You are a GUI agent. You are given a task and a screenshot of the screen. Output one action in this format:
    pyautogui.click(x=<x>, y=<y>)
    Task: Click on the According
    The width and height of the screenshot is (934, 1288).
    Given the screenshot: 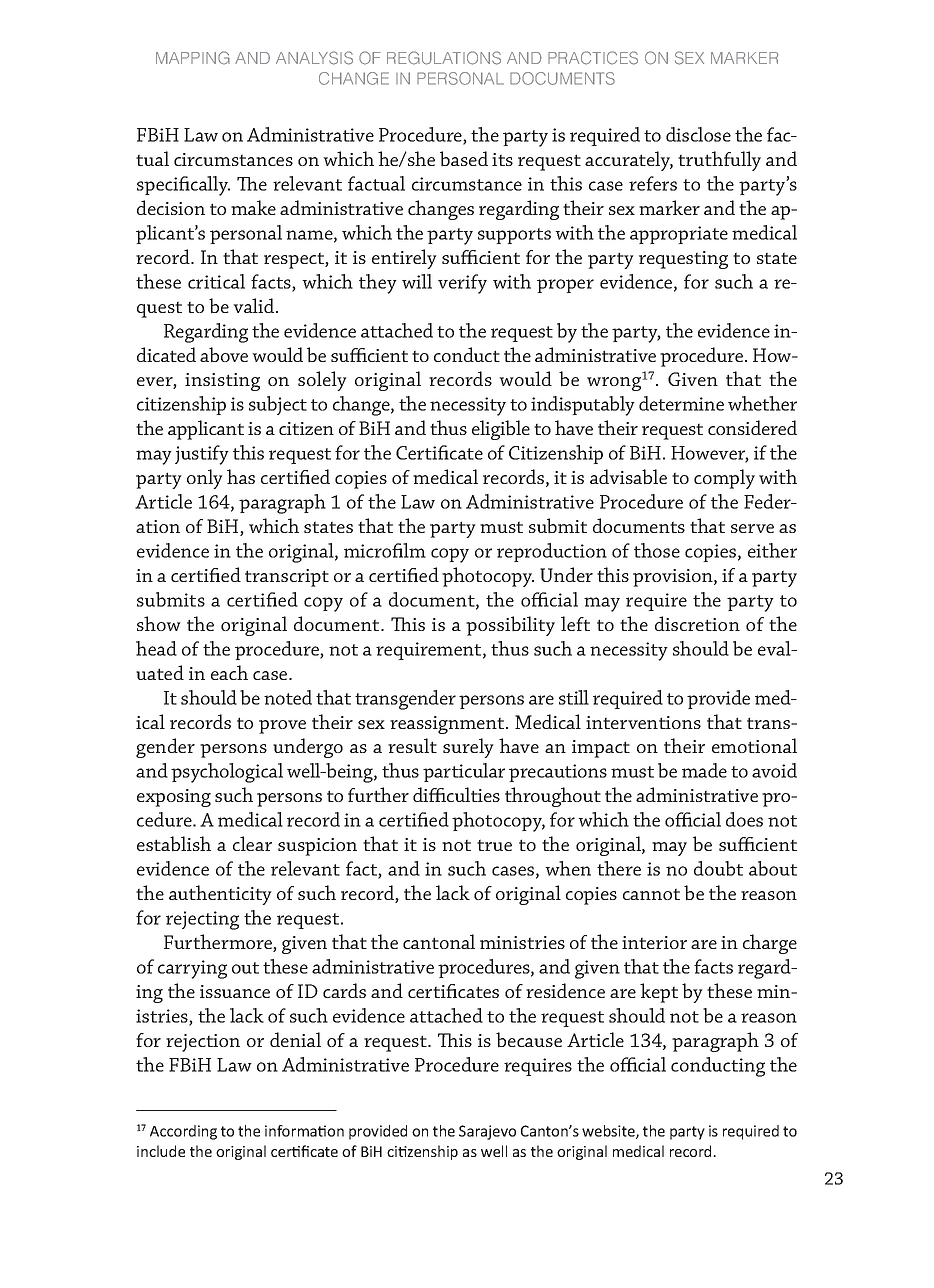 What is the action you would take?
    pyautogui.click(x=183, y=1132)
